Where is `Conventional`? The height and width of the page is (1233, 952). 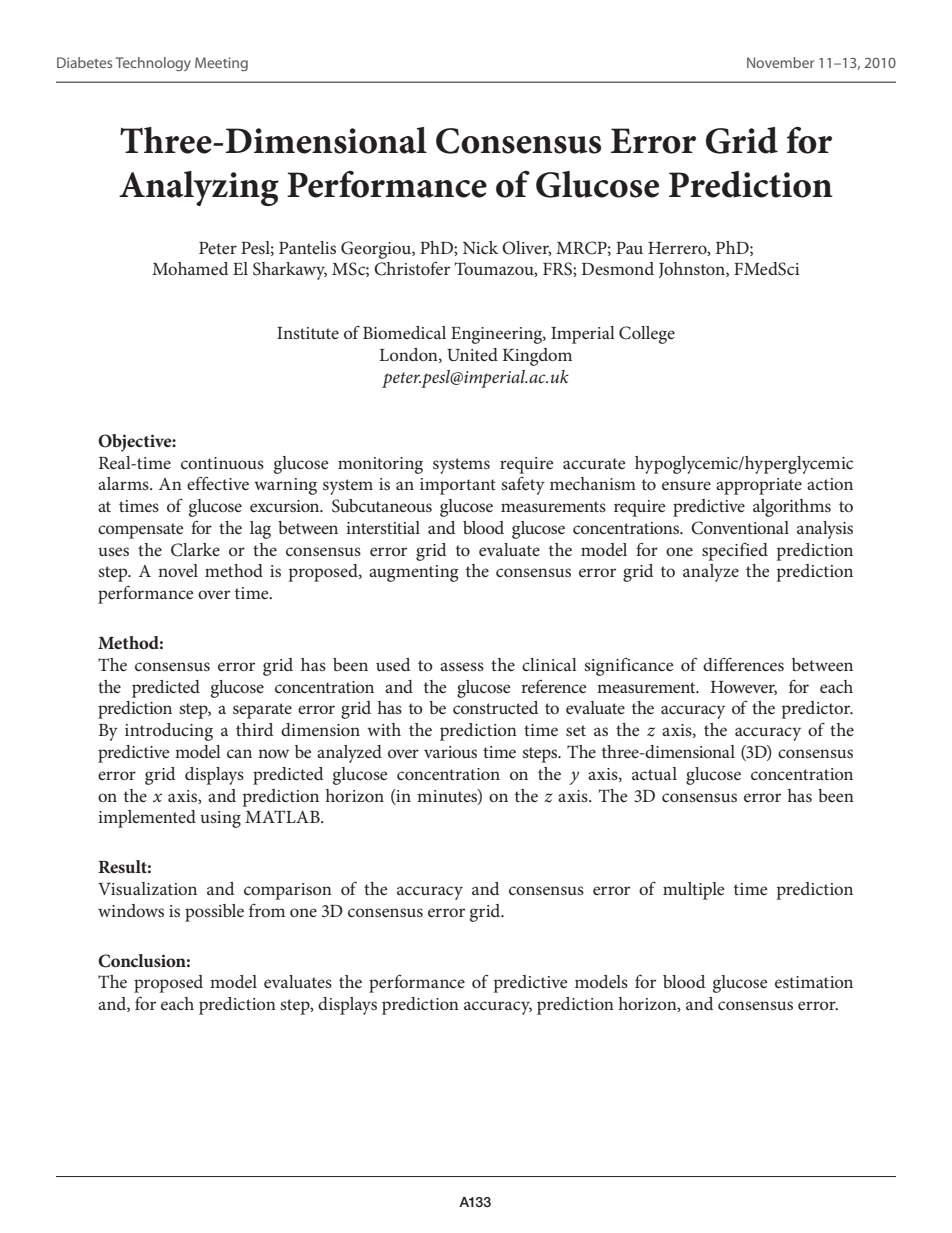
Conventional is located at coordinates (740, 528).
